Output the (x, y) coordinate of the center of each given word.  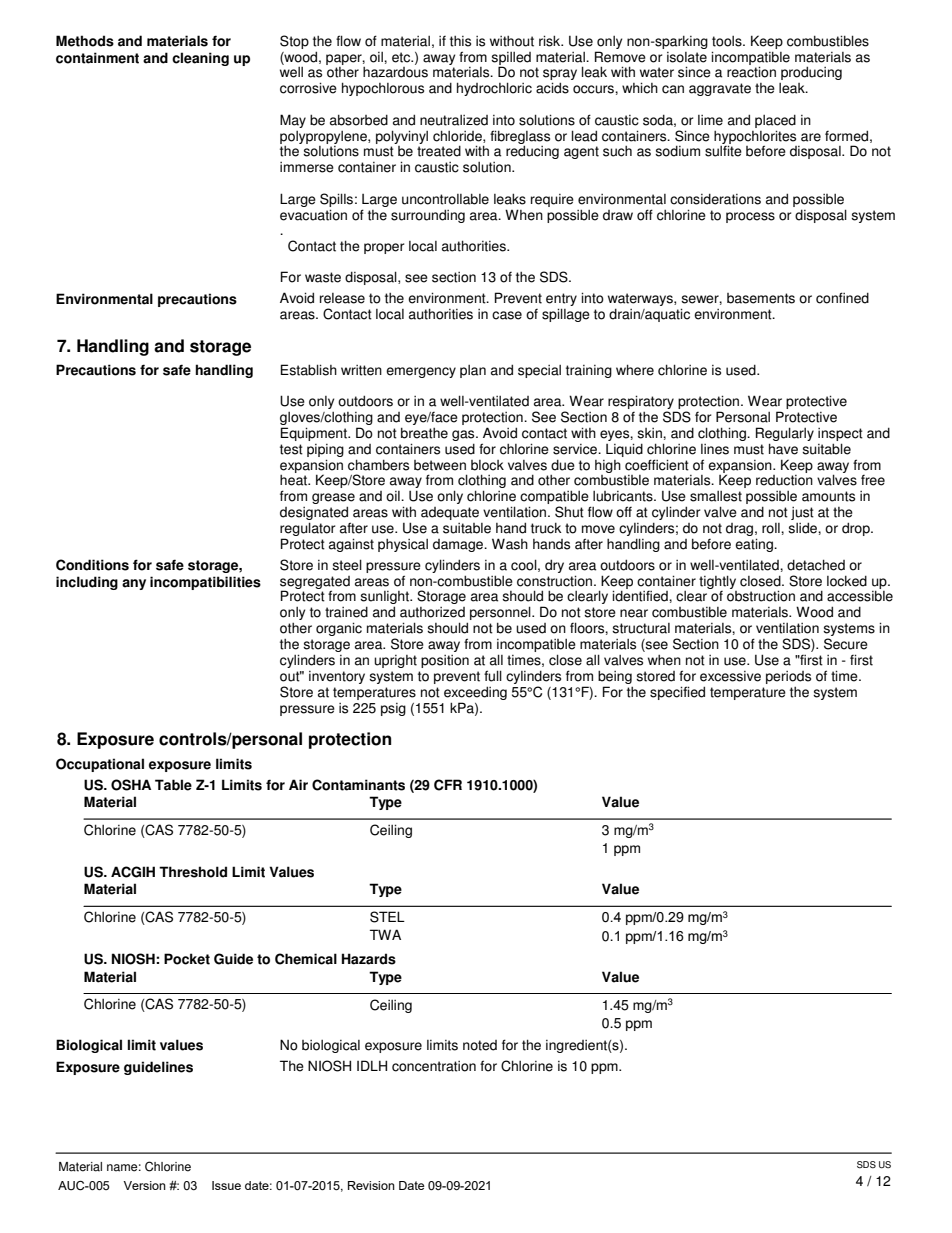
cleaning (200, 59)
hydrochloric (494, 89)
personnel (501, 614)
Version (144, 1185)
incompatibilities (205, 583)
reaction (751, 72)
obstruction (761, 596)
